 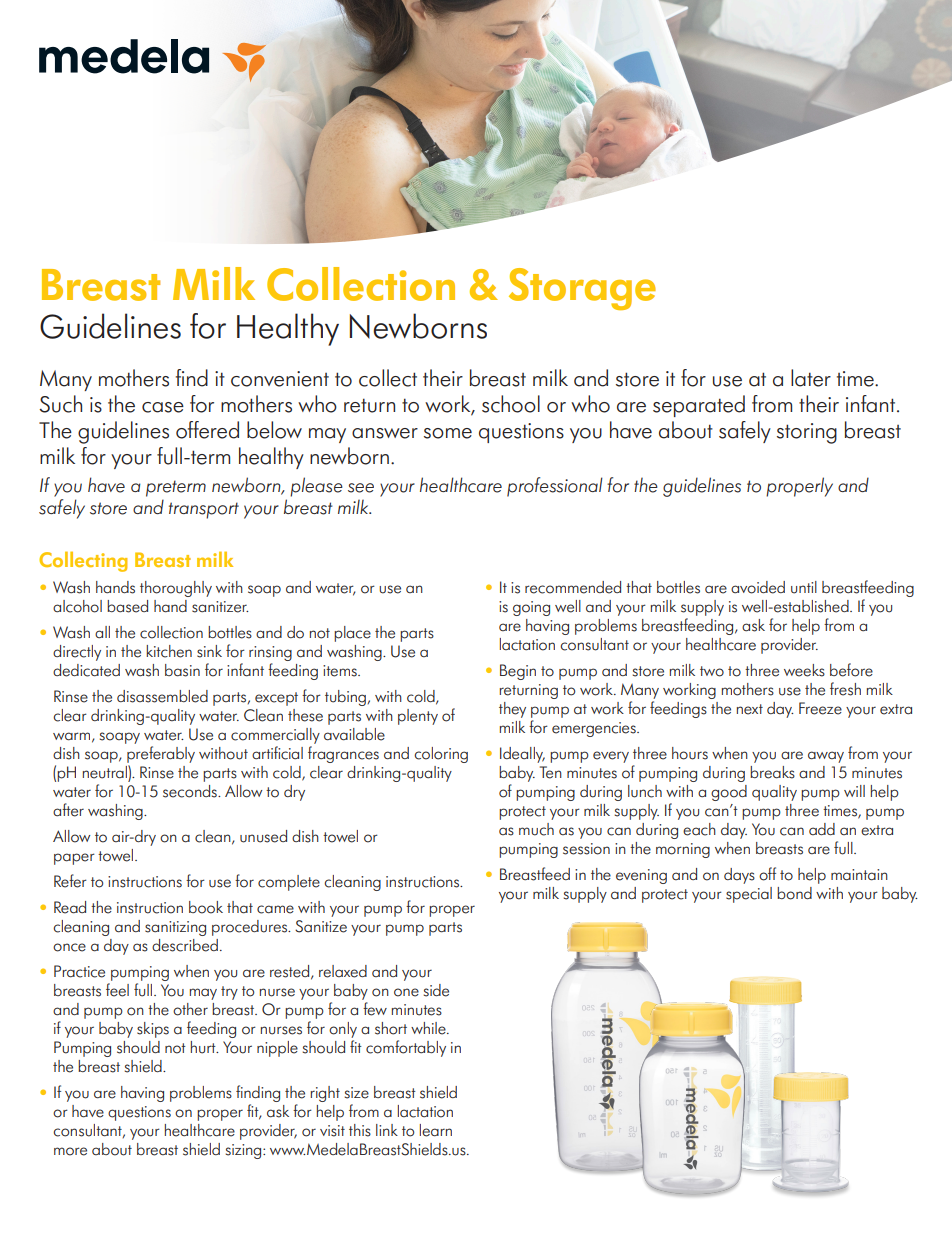 I want to click on later, so click(x=811, y=378).
